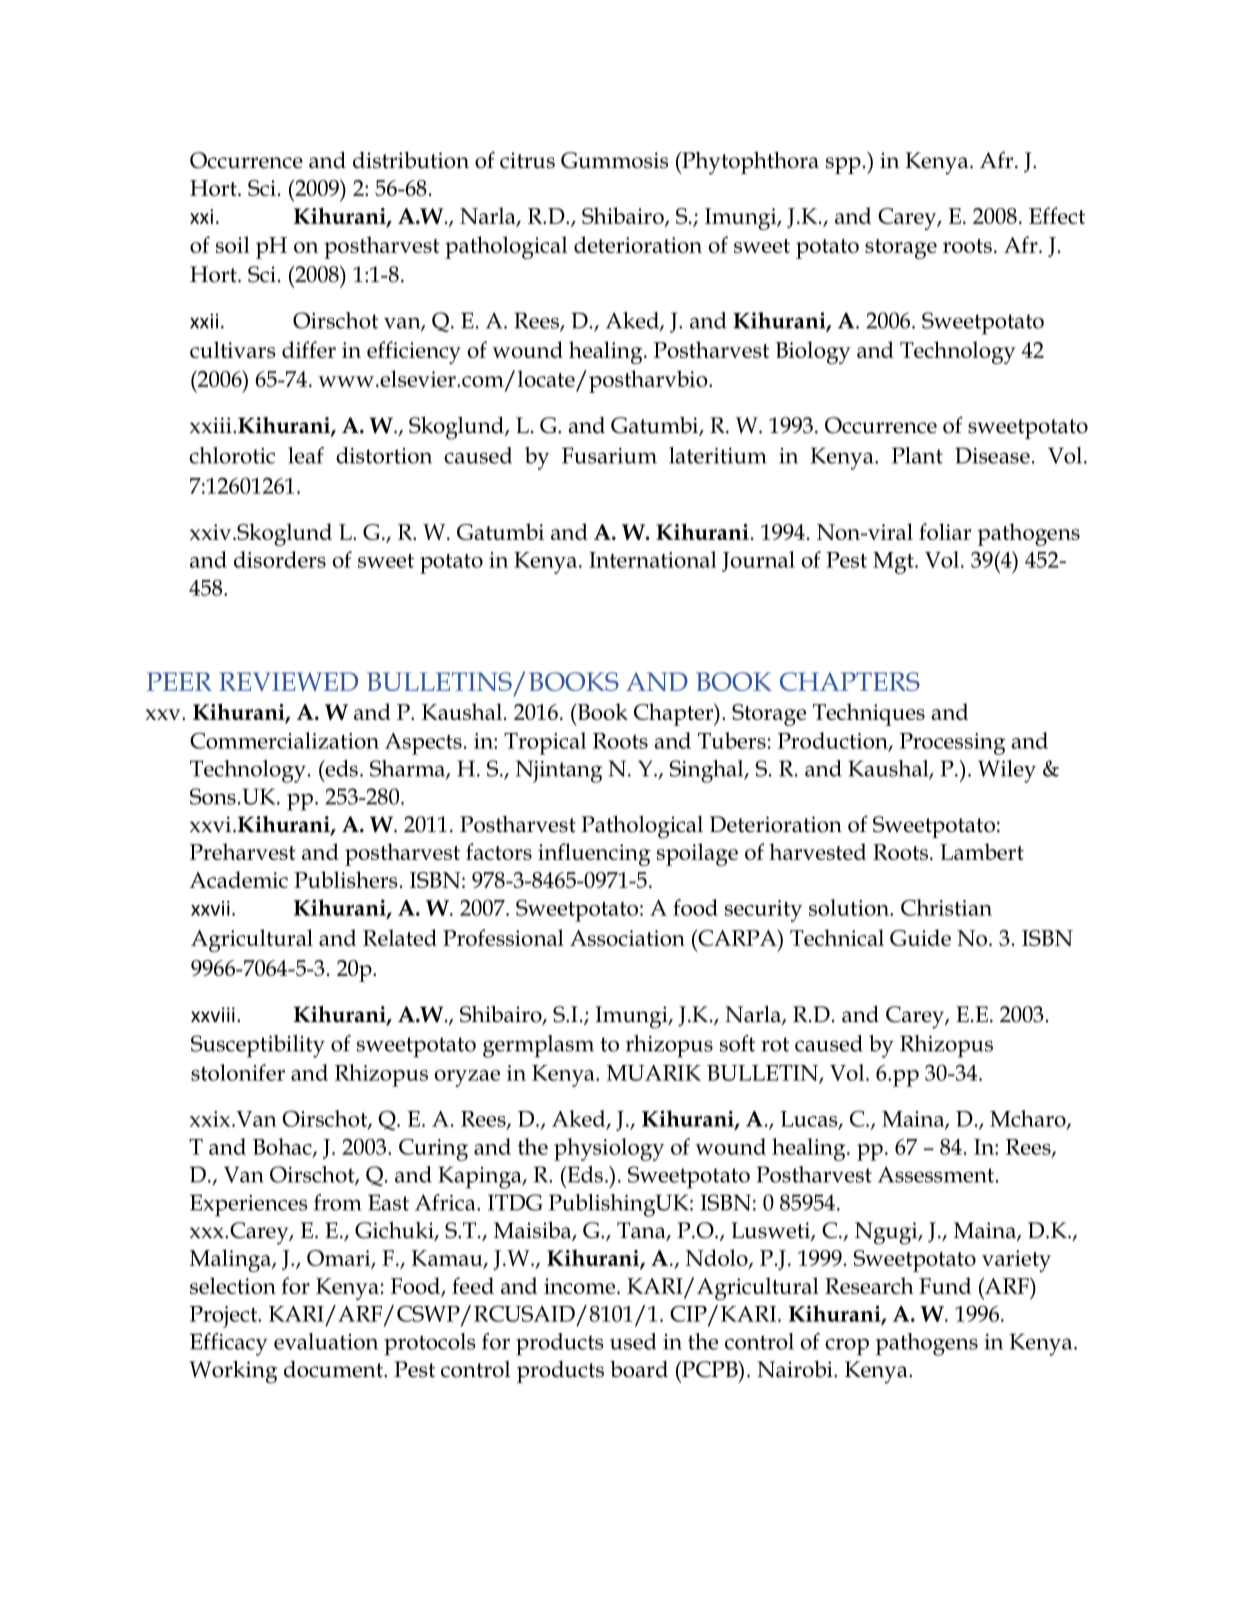 The width and height of the screenshot is (1245, 1611). I want to click on citrus, so click(527, 160).
